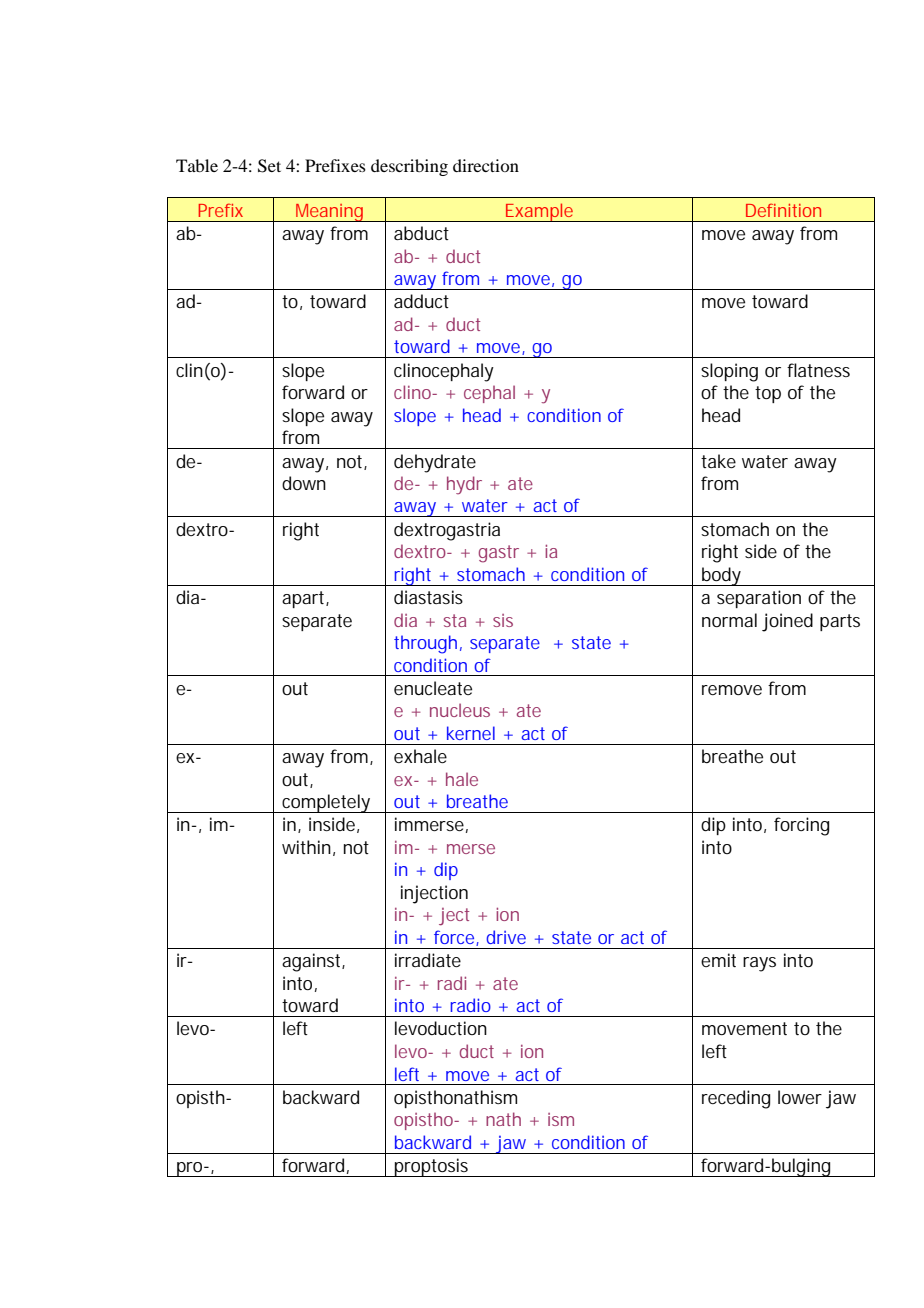 This page has height=1308, width=924. Describe the element at coordinates (471, 733) in the page. I see `kernel` at that location.
